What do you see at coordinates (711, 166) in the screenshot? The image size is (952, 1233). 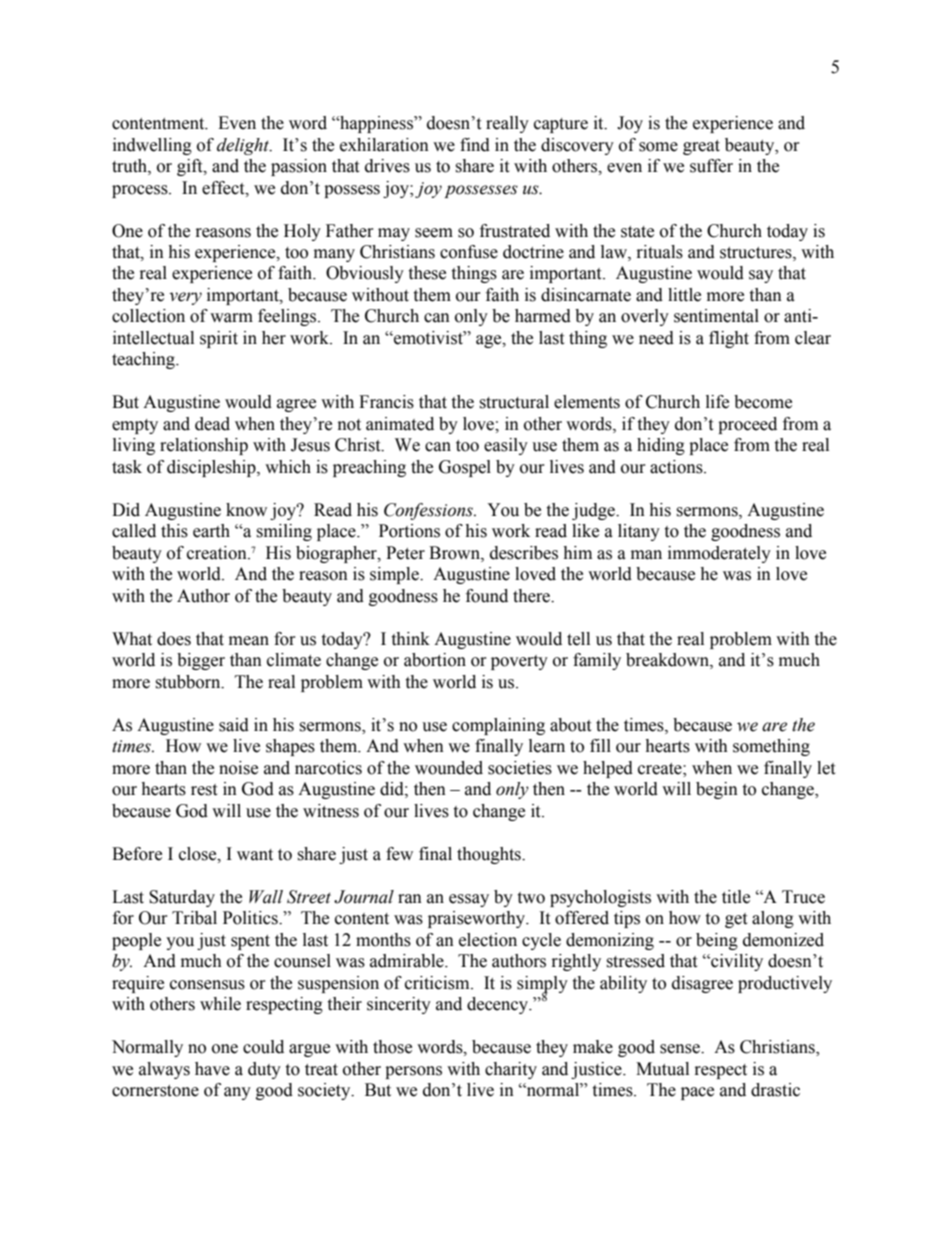 I see `suffer` at bounding box center [711, 166].
